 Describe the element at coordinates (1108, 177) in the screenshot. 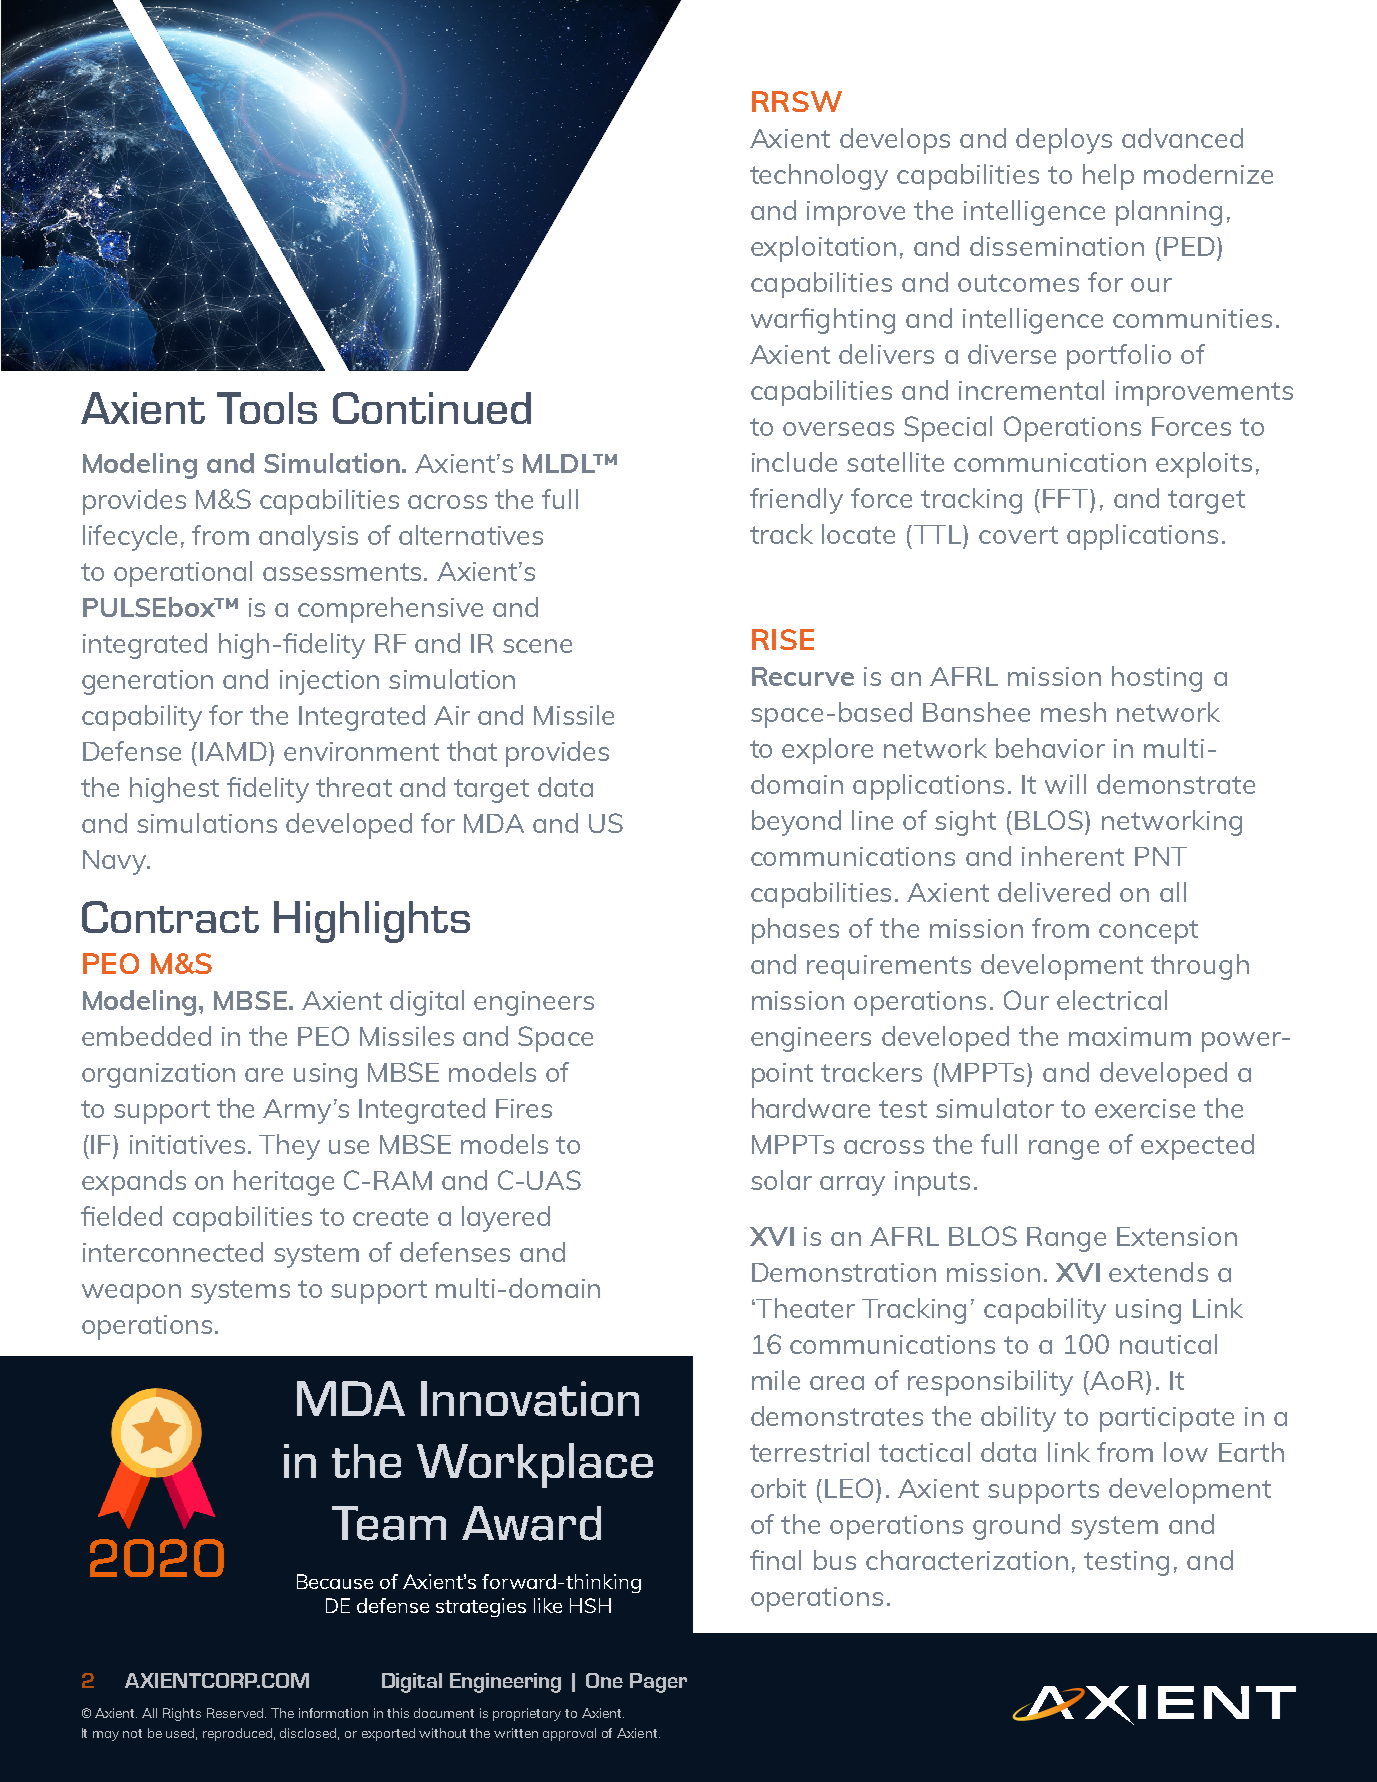

I see `help` at that location.
